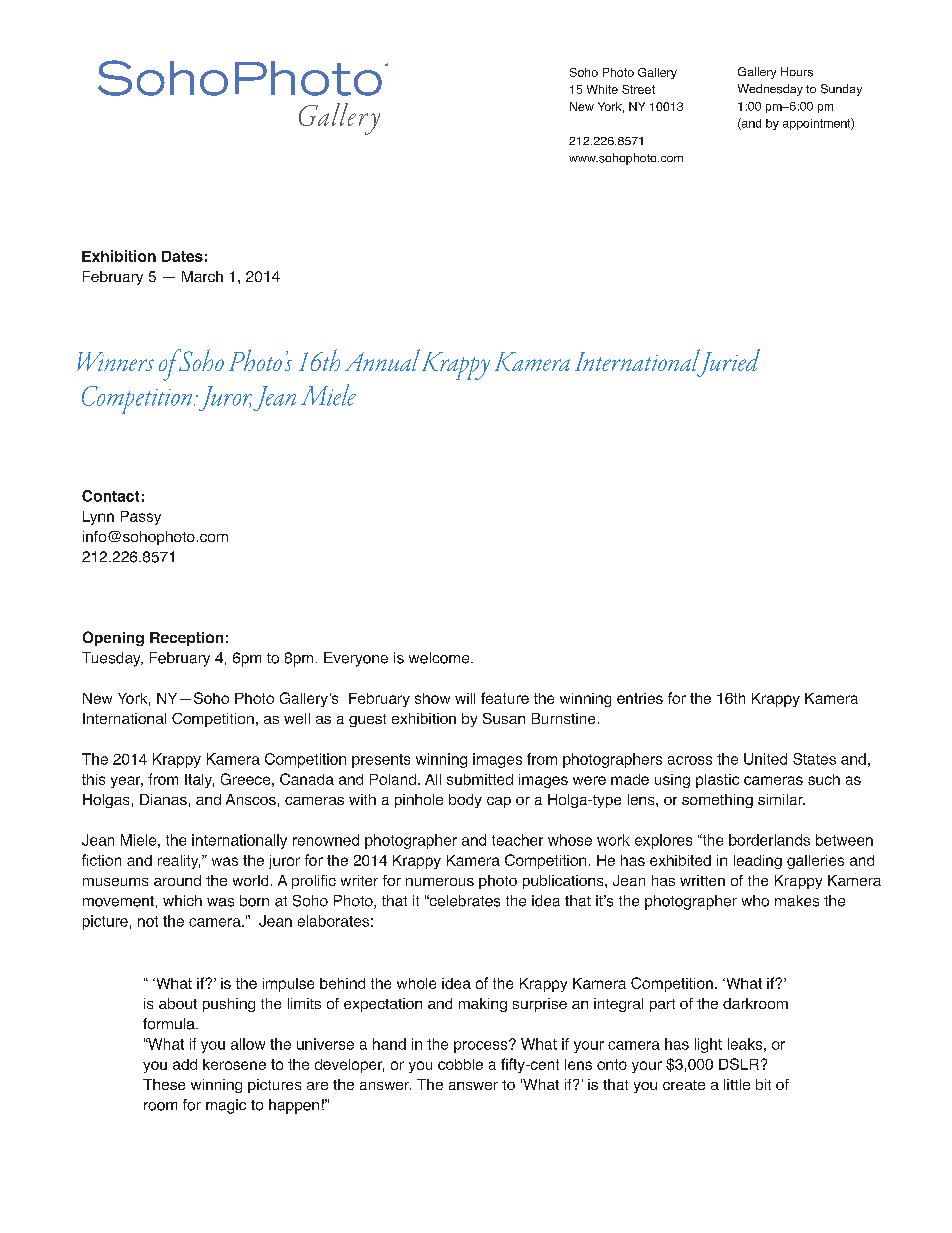  What do you see at coordinates (460, 1064) in the document?
I see `cobble` at bounding box center [460, 1064].
